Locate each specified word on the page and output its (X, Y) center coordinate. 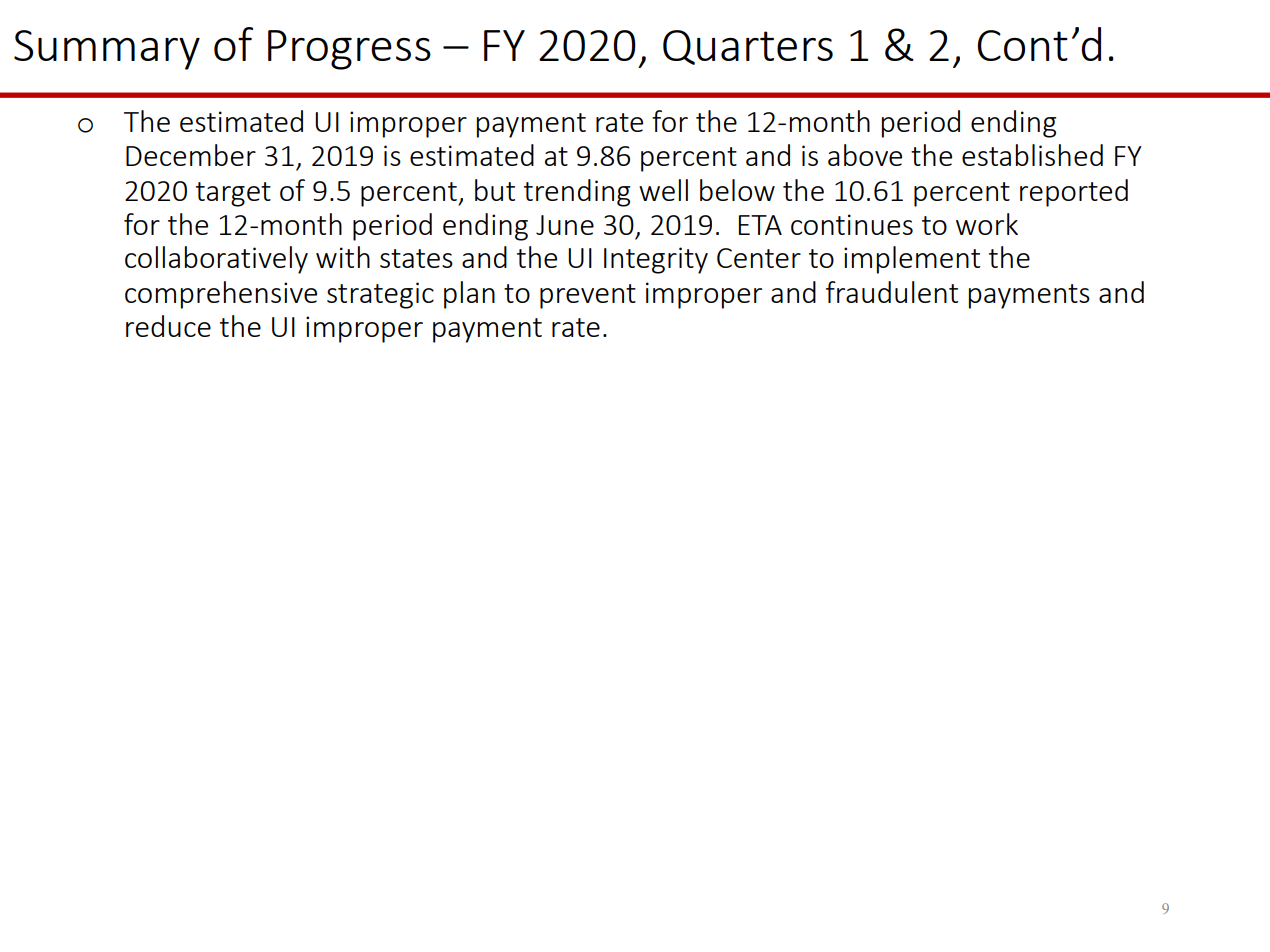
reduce (168, 326)
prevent (588, 296)
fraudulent (892, 292)
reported (1074, 193)
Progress (349, 50)
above (865, 155)
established (1032, 155)
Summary (107, 50)
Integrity (656, 260)
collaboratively (216, 260)
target (233, 194)
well (663, 190)
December (191, 155)
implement (912, 260)
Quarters (748, 47)
